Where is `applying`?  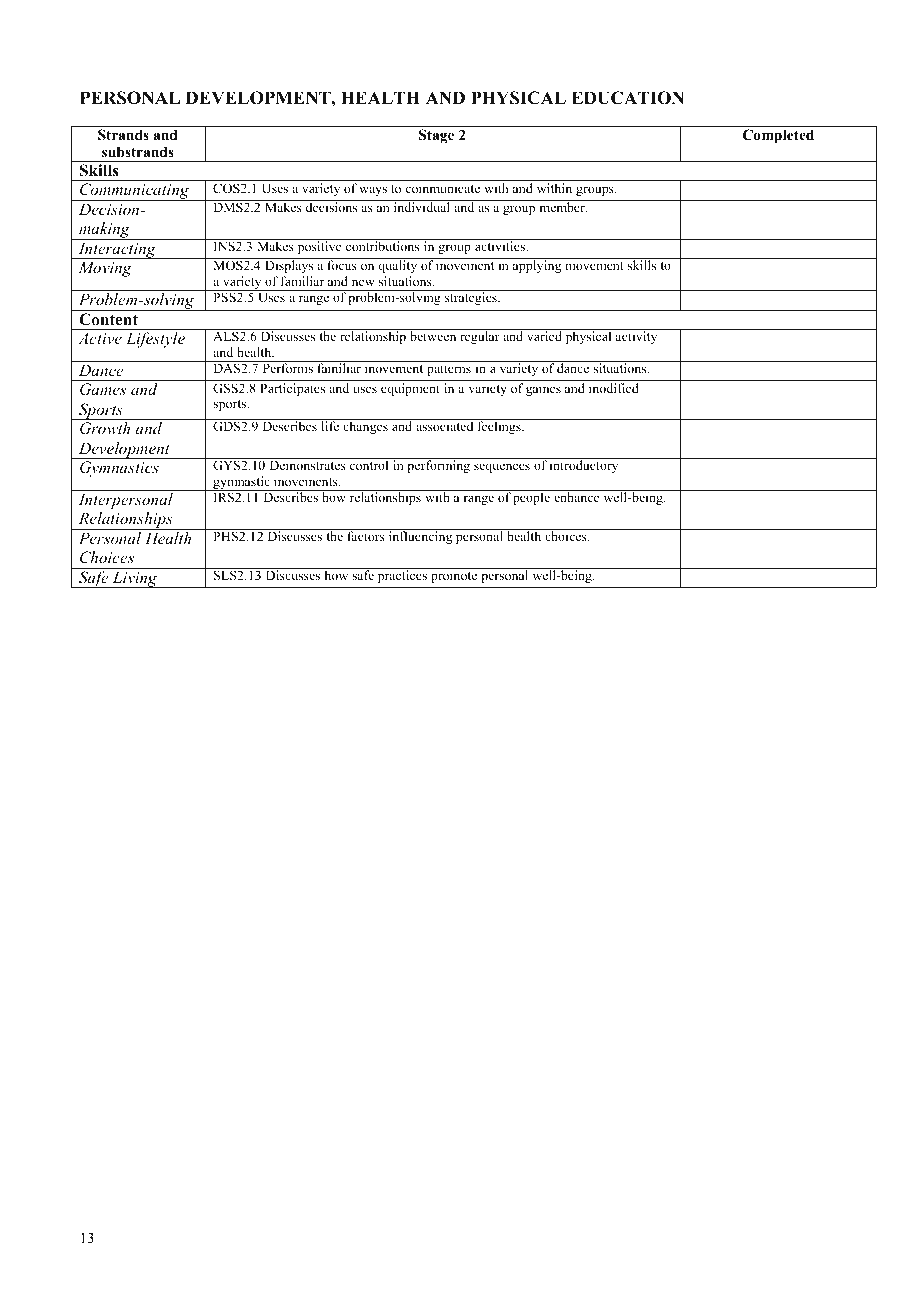 applying is located at coordinates (537, 266).
